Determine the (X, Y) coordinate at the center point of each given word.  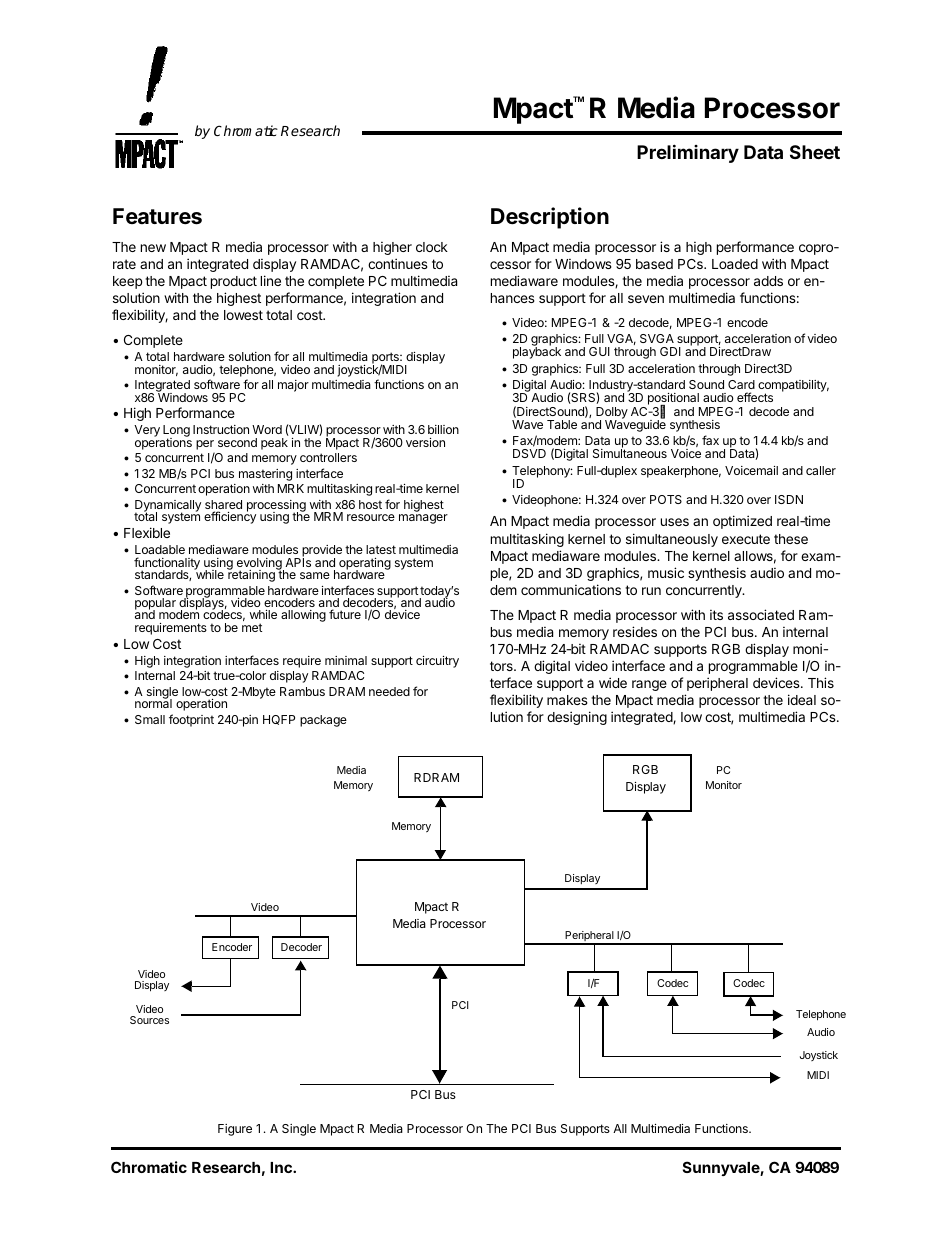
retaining (252, 575)
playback (537, 353)
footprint (191, 720)
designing (577, 718)
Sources (149, 1020)
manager (423, 519)
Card (741, 384)
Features (157, 216)
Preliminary (688, 153)
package (323, 721)
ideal (802, 699)
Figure (235, 1130)
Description (550, 218)
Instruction (221, 429)
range (649, 685)
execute (746, 539)
